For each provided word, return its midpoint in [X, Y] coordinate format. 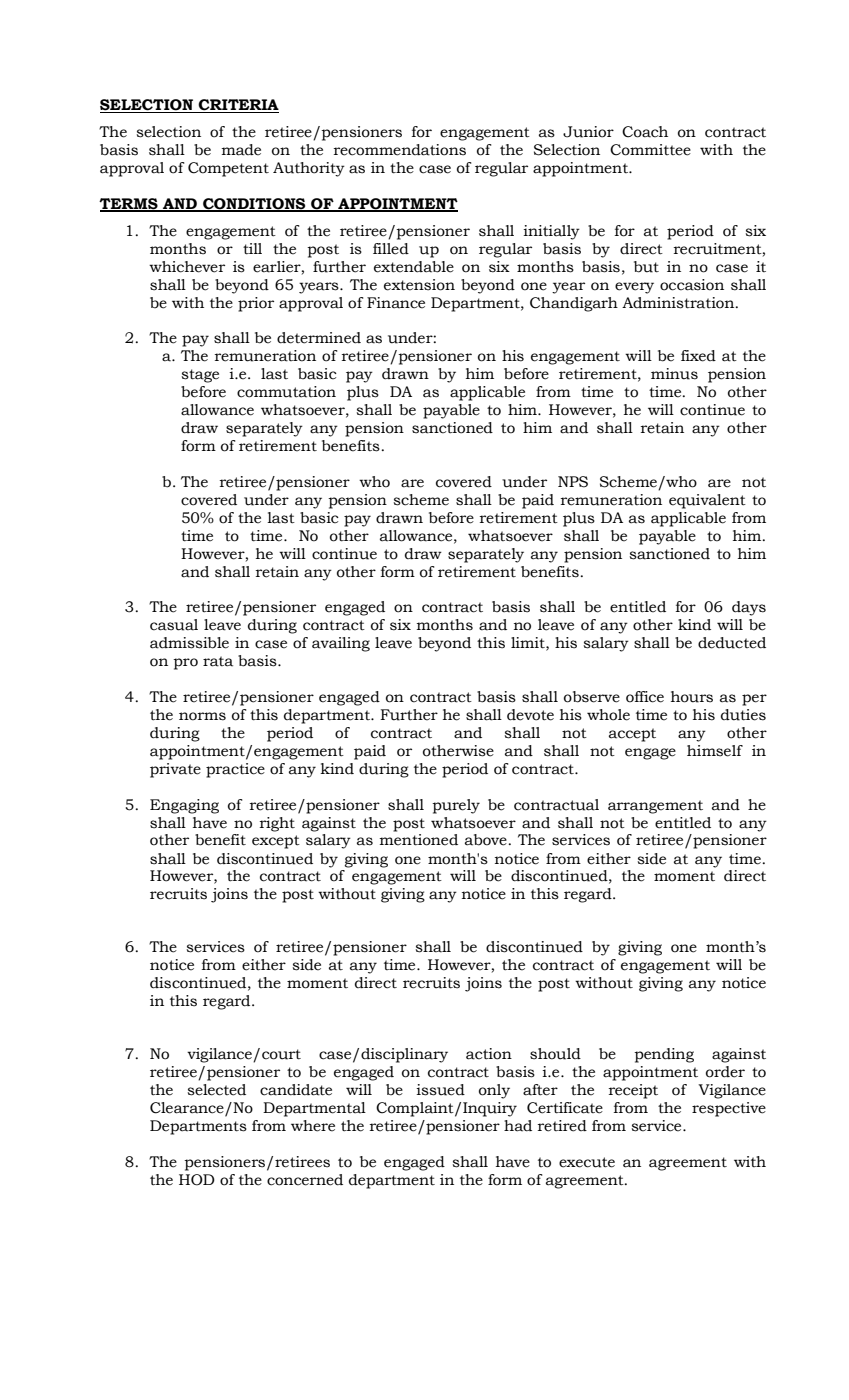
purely [456, 806]
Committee [650, 150]
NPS [573, 482]
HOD [197, 1180]
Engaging [184, 806]
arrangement [655, 807]
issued [440, 1090]
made [241, 150]
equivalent [707, 501]
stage [200, 376]
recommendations [400, 150]
